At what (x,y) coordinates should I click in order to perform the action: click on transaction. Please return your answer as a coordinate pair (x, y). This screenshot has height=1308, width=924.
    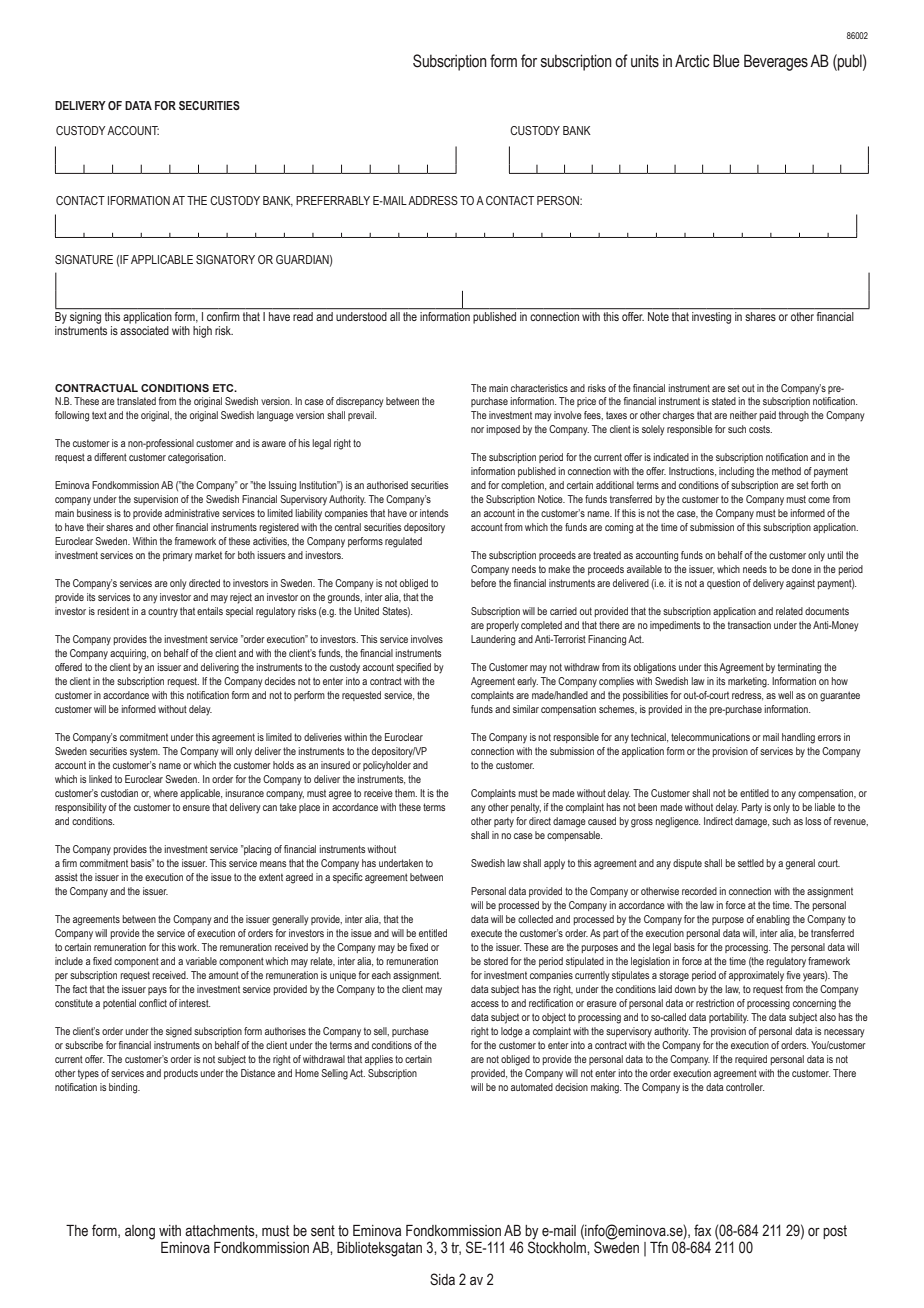
    Looking at the image, I should click on (749, 625).
